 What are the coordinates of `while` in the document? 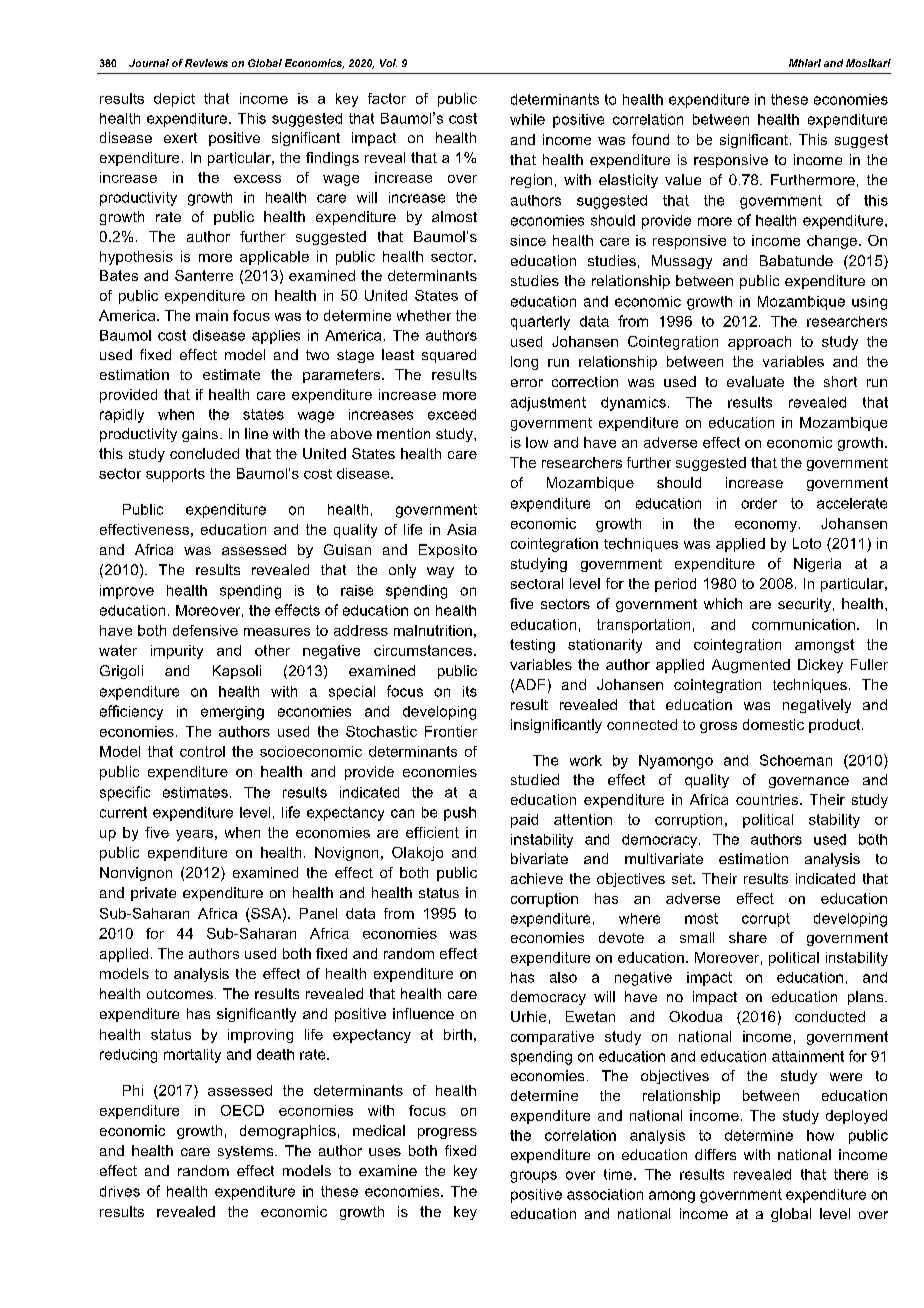 It's located at (527, 119).
